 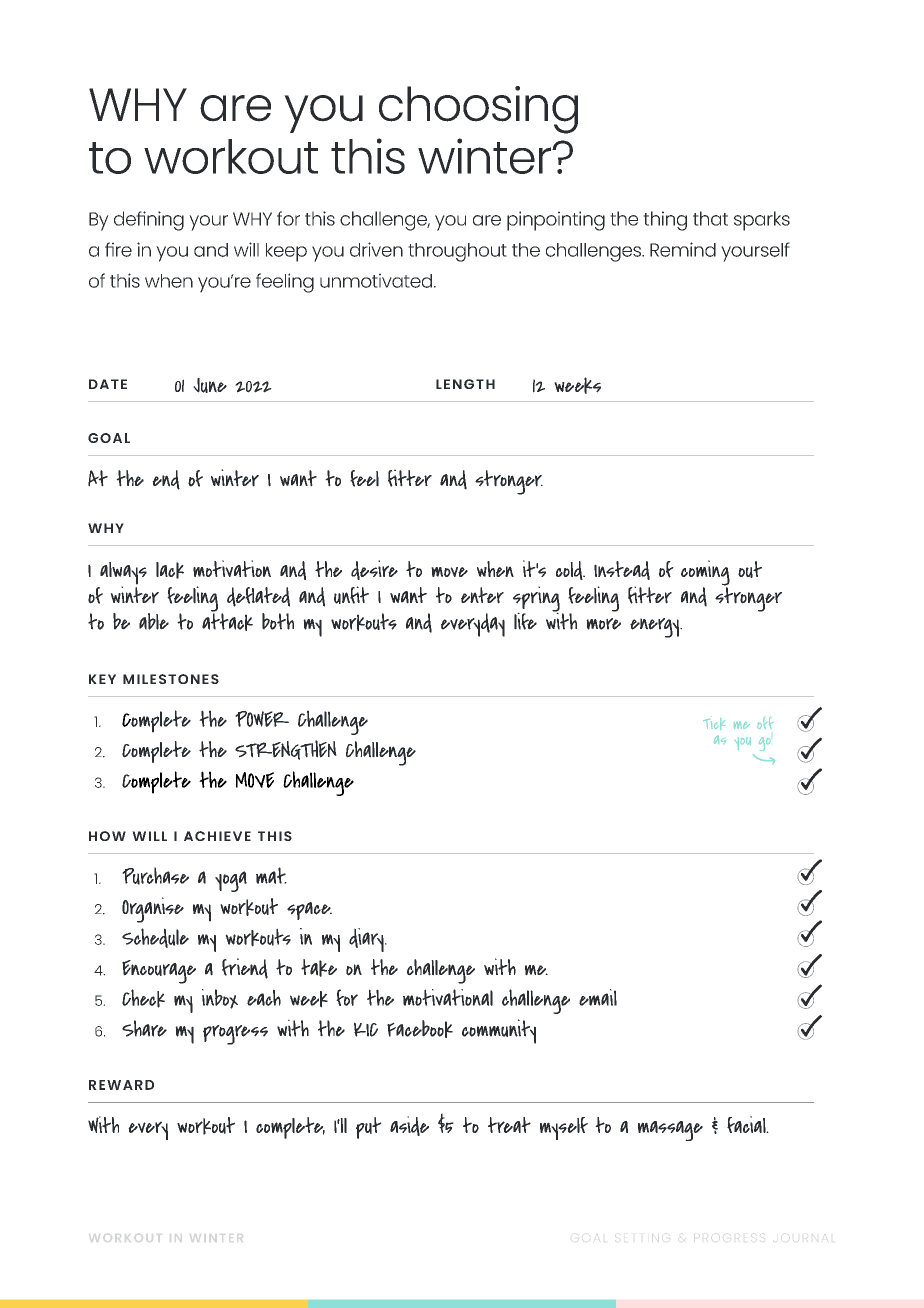 I want to click on unmotivated, so click(x=376, y=280).
